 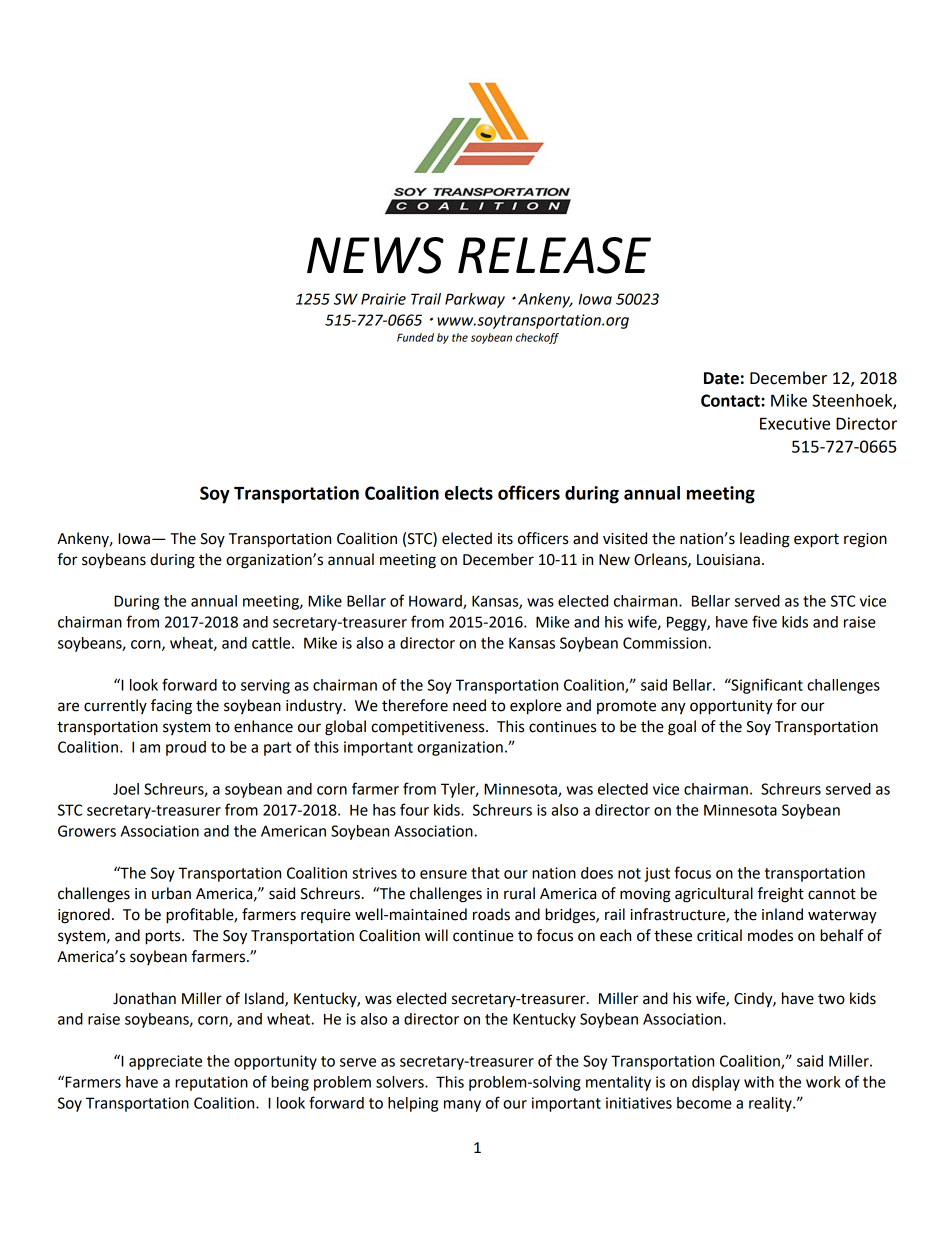 I want to click on five, so click(x=764, y=621).
